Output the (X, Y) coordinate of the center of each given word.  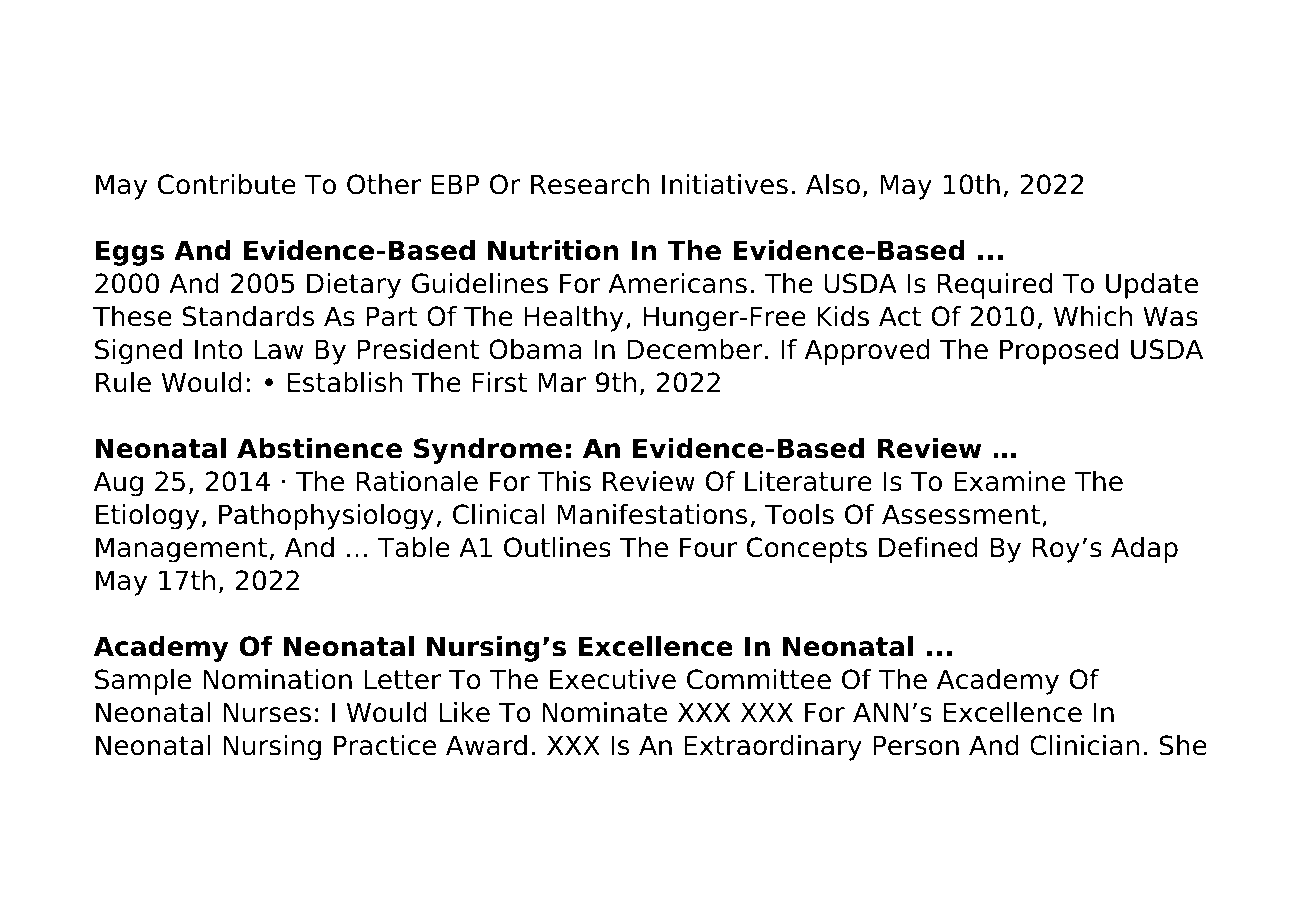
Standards (248, 316)
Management (181, 550)
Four (708, 547)
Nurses (267, 712)
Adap (1144, 550)
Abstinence (319, 448)
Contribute (227, 184)
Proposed (1059, 352)
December (694, 349)
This (564, 481)
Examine (1009, 481)
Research (590, 184)
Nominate (604, 712)
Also (833, 184)
